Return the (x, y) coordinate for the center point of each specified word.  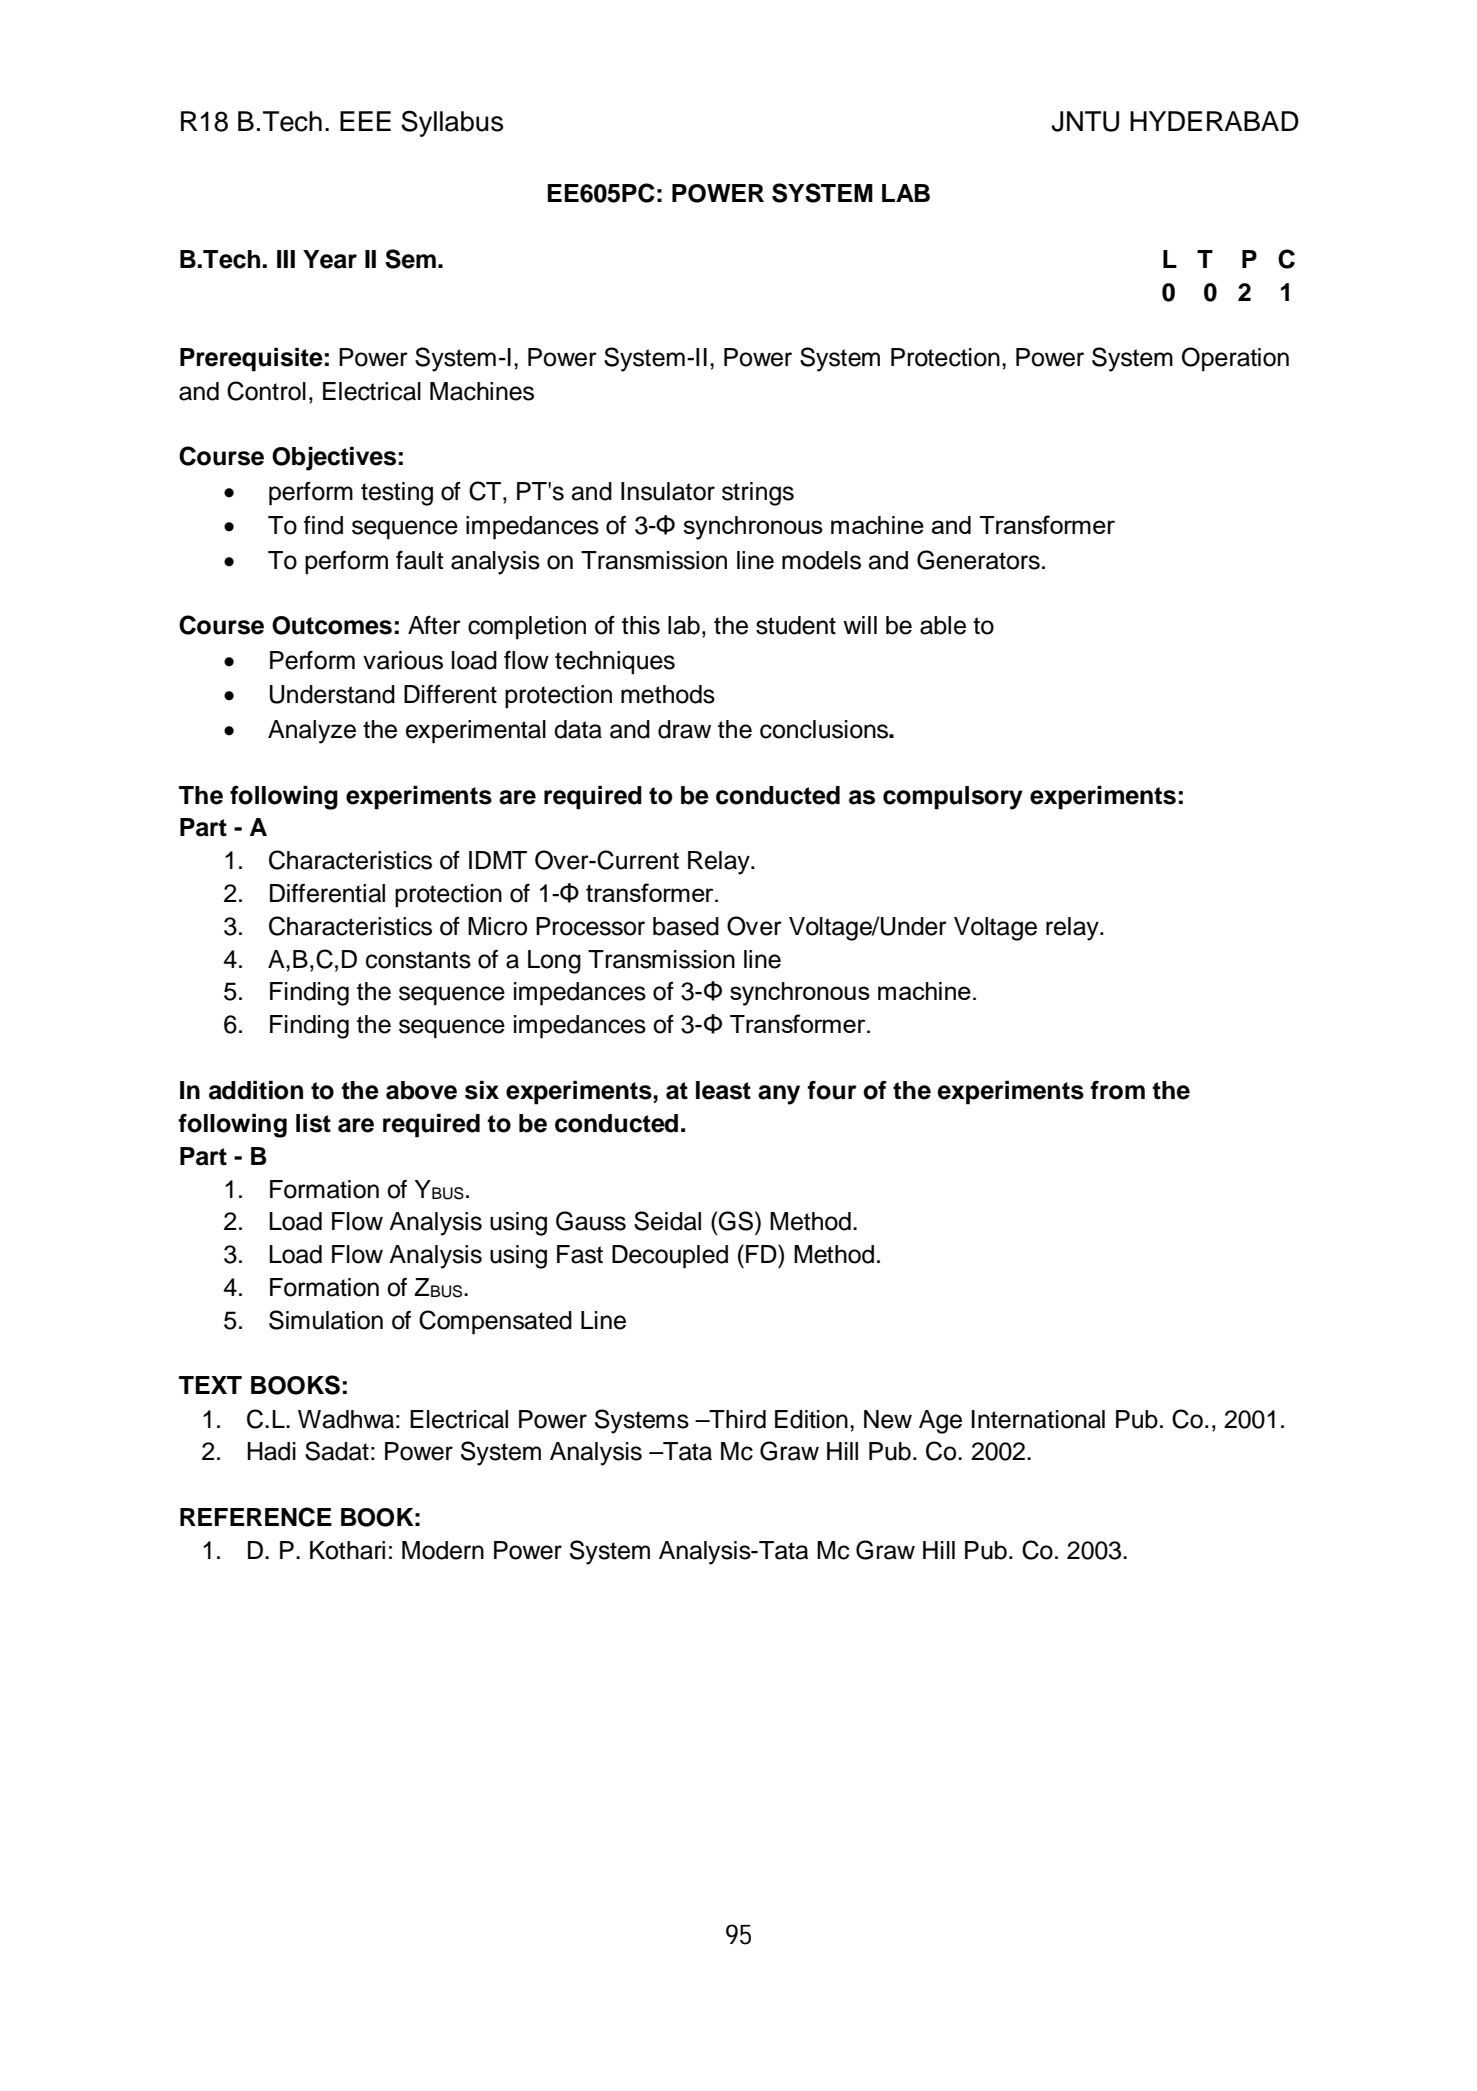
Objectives (334, 459)
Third (736, 1419)
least (723, 1090)
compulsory (953, 798)
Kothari (347, 1550)
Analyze (312, 732)
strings (758, 494)
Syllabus (452, 123)
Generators (978, 560)
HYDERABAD (1214, 121)
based (686, 926)
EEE (365, 121)
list (313, 1123)
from (1117, 1090)
